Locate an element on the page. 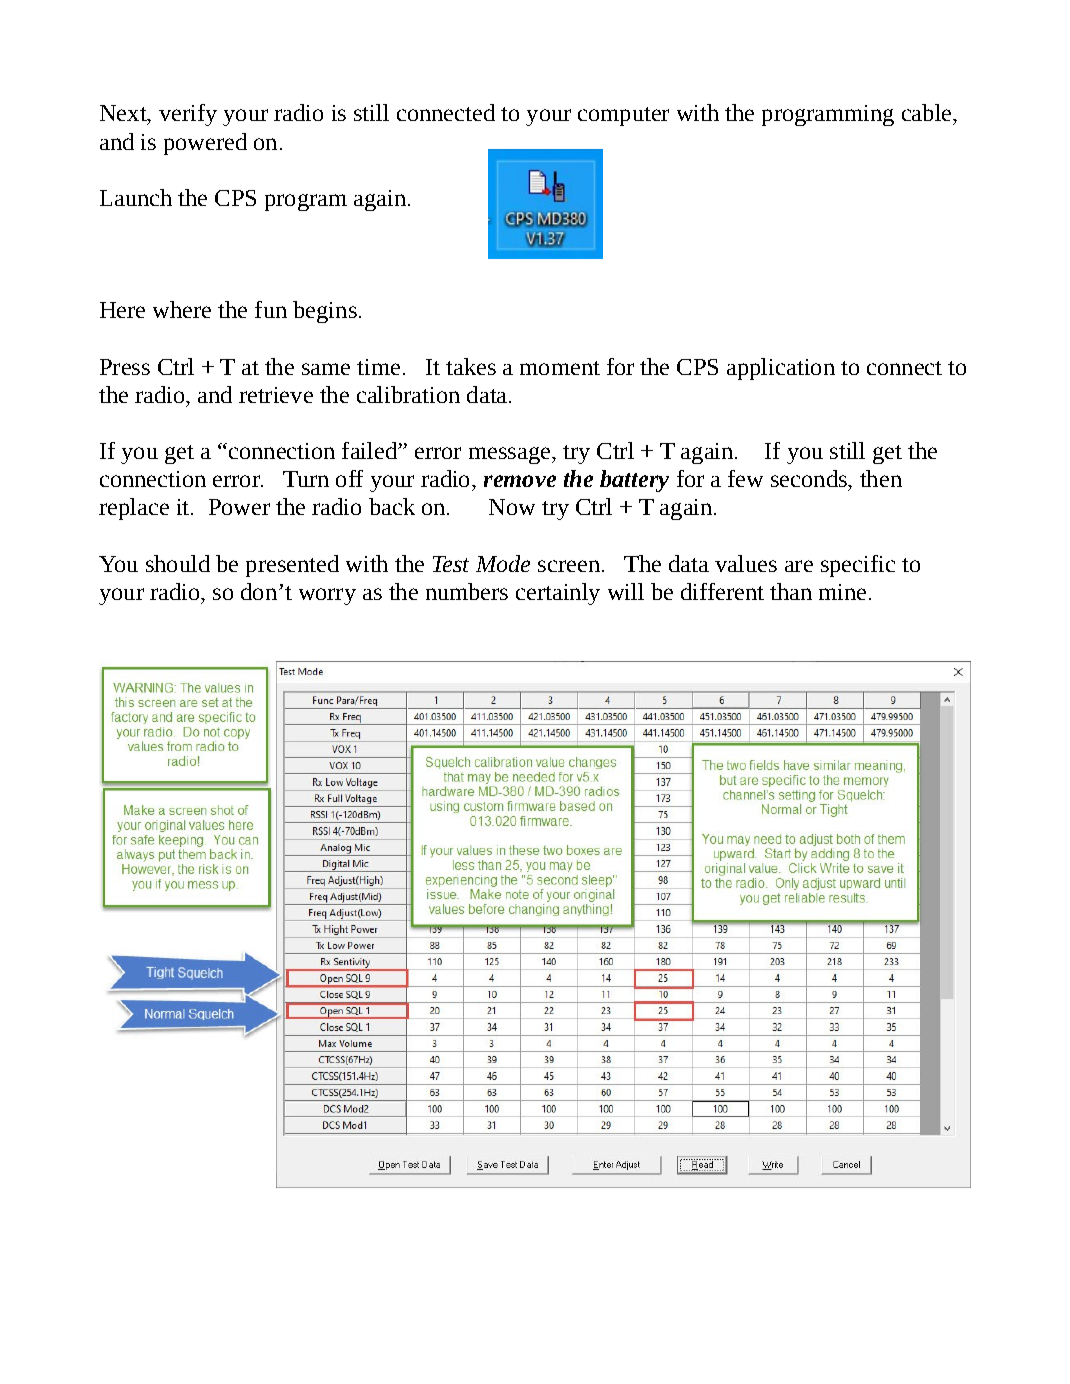  application is located at coordinates (781, 369).
